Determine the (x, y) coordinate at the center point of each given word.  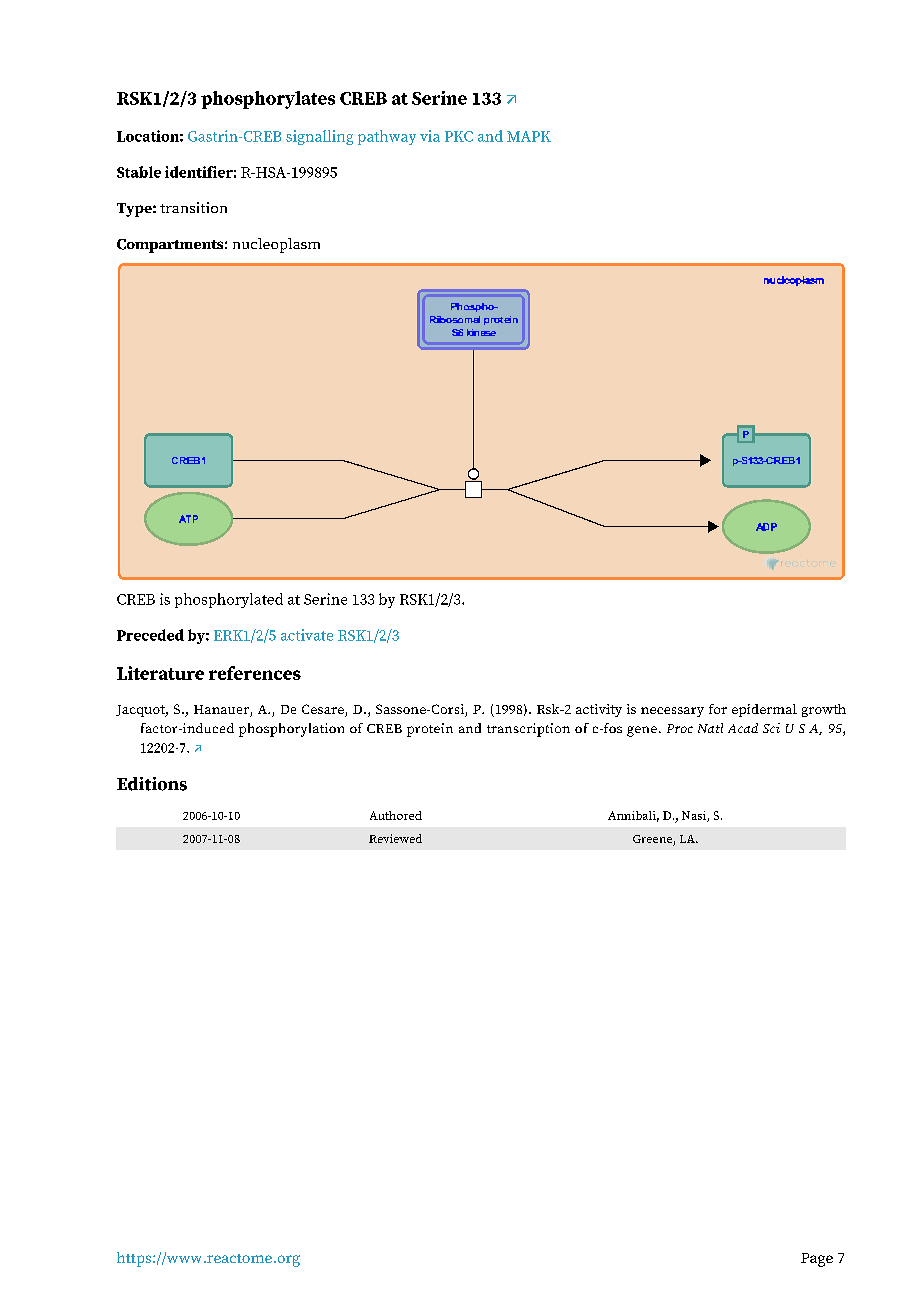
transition (193, 207)
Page (817, 1260)
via (430, 136)
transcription (528, 730)
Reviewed (395, 838)
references (255, 673)
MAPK (529, 136)
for (718, 709)
